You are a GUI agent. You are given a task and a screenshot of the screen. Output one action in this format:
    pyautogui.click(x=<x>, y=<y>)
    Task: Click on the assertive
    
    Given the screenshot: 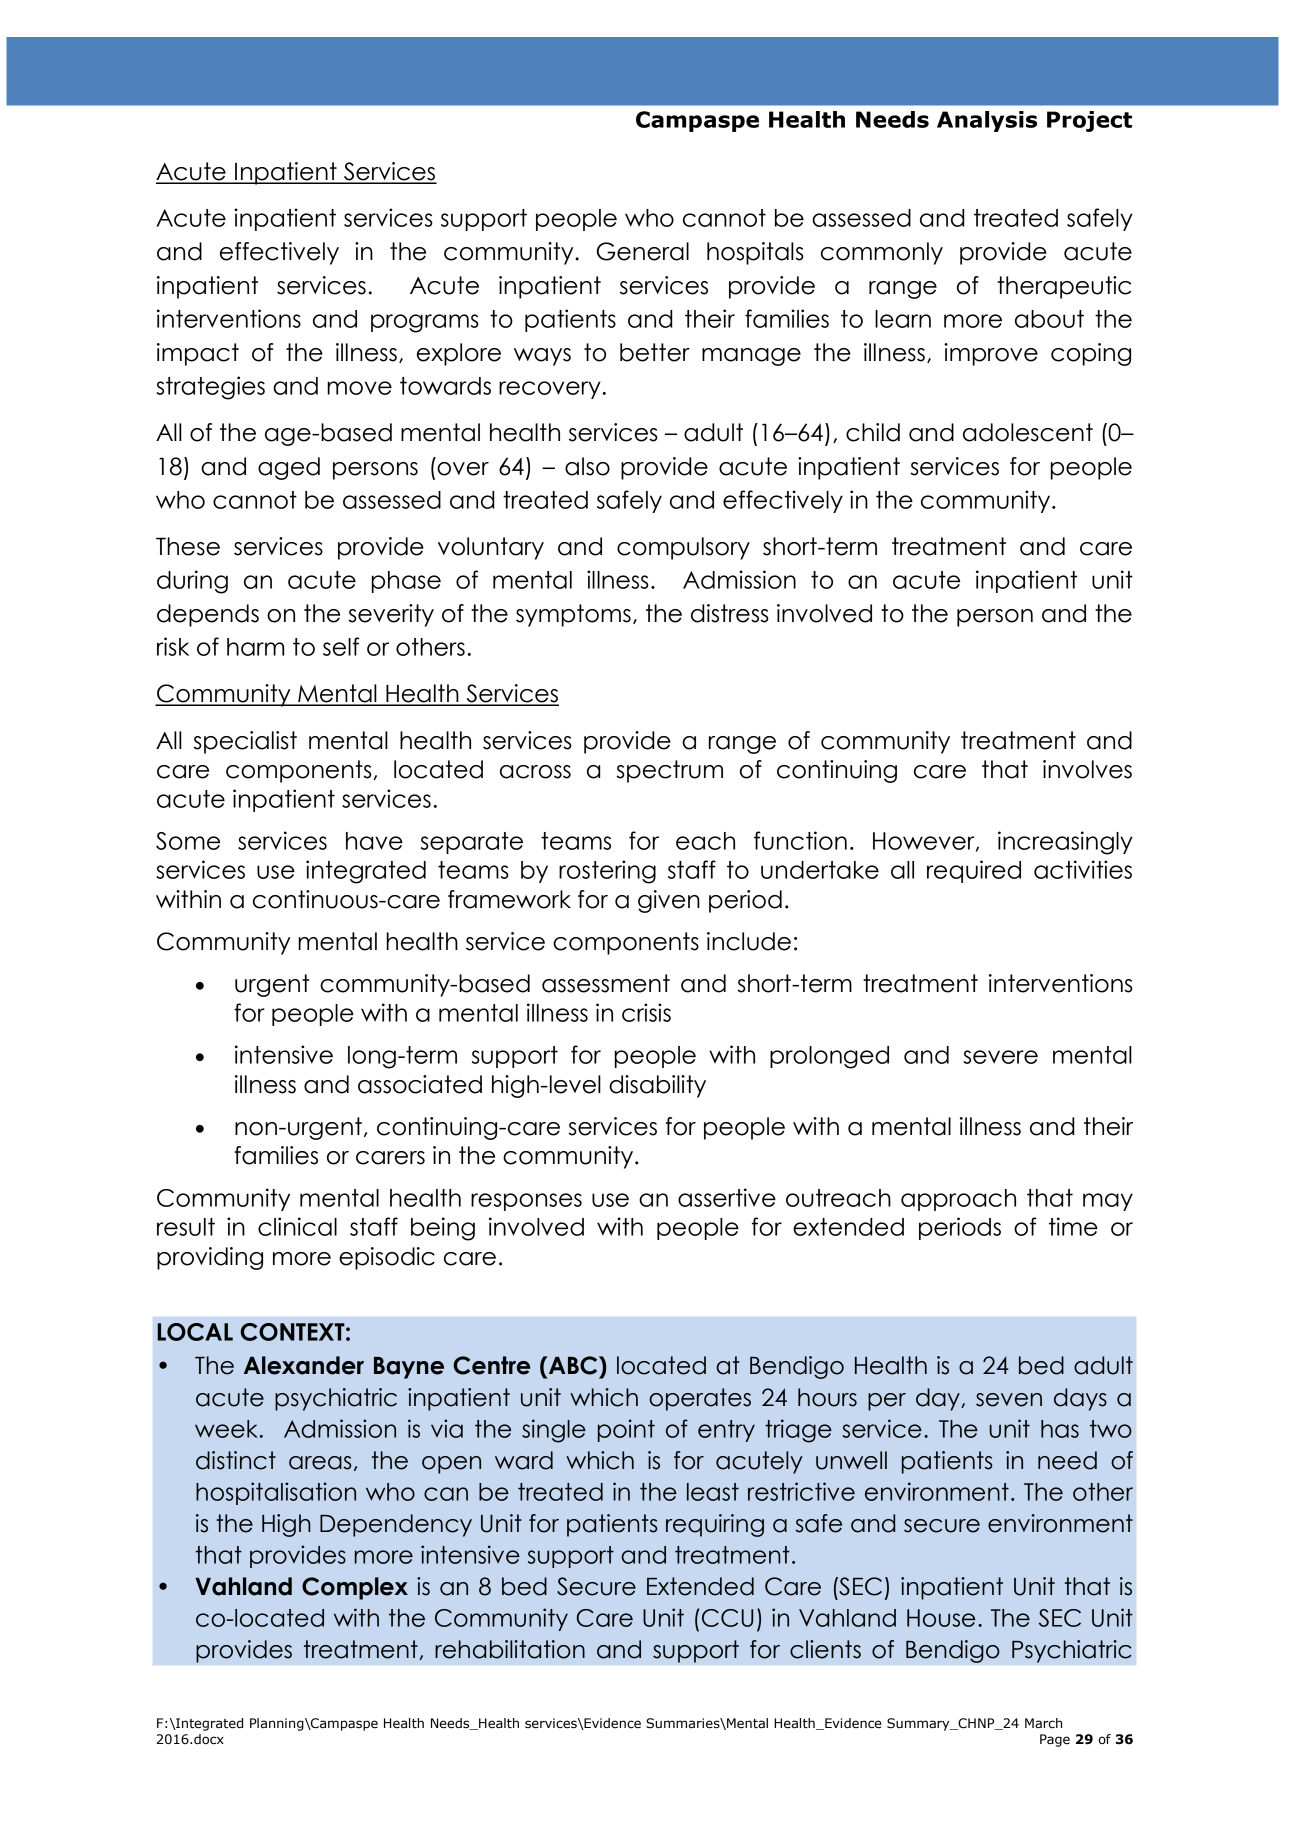 What is the action you would take?
    pyautogui.click(x=727, y=1197)
